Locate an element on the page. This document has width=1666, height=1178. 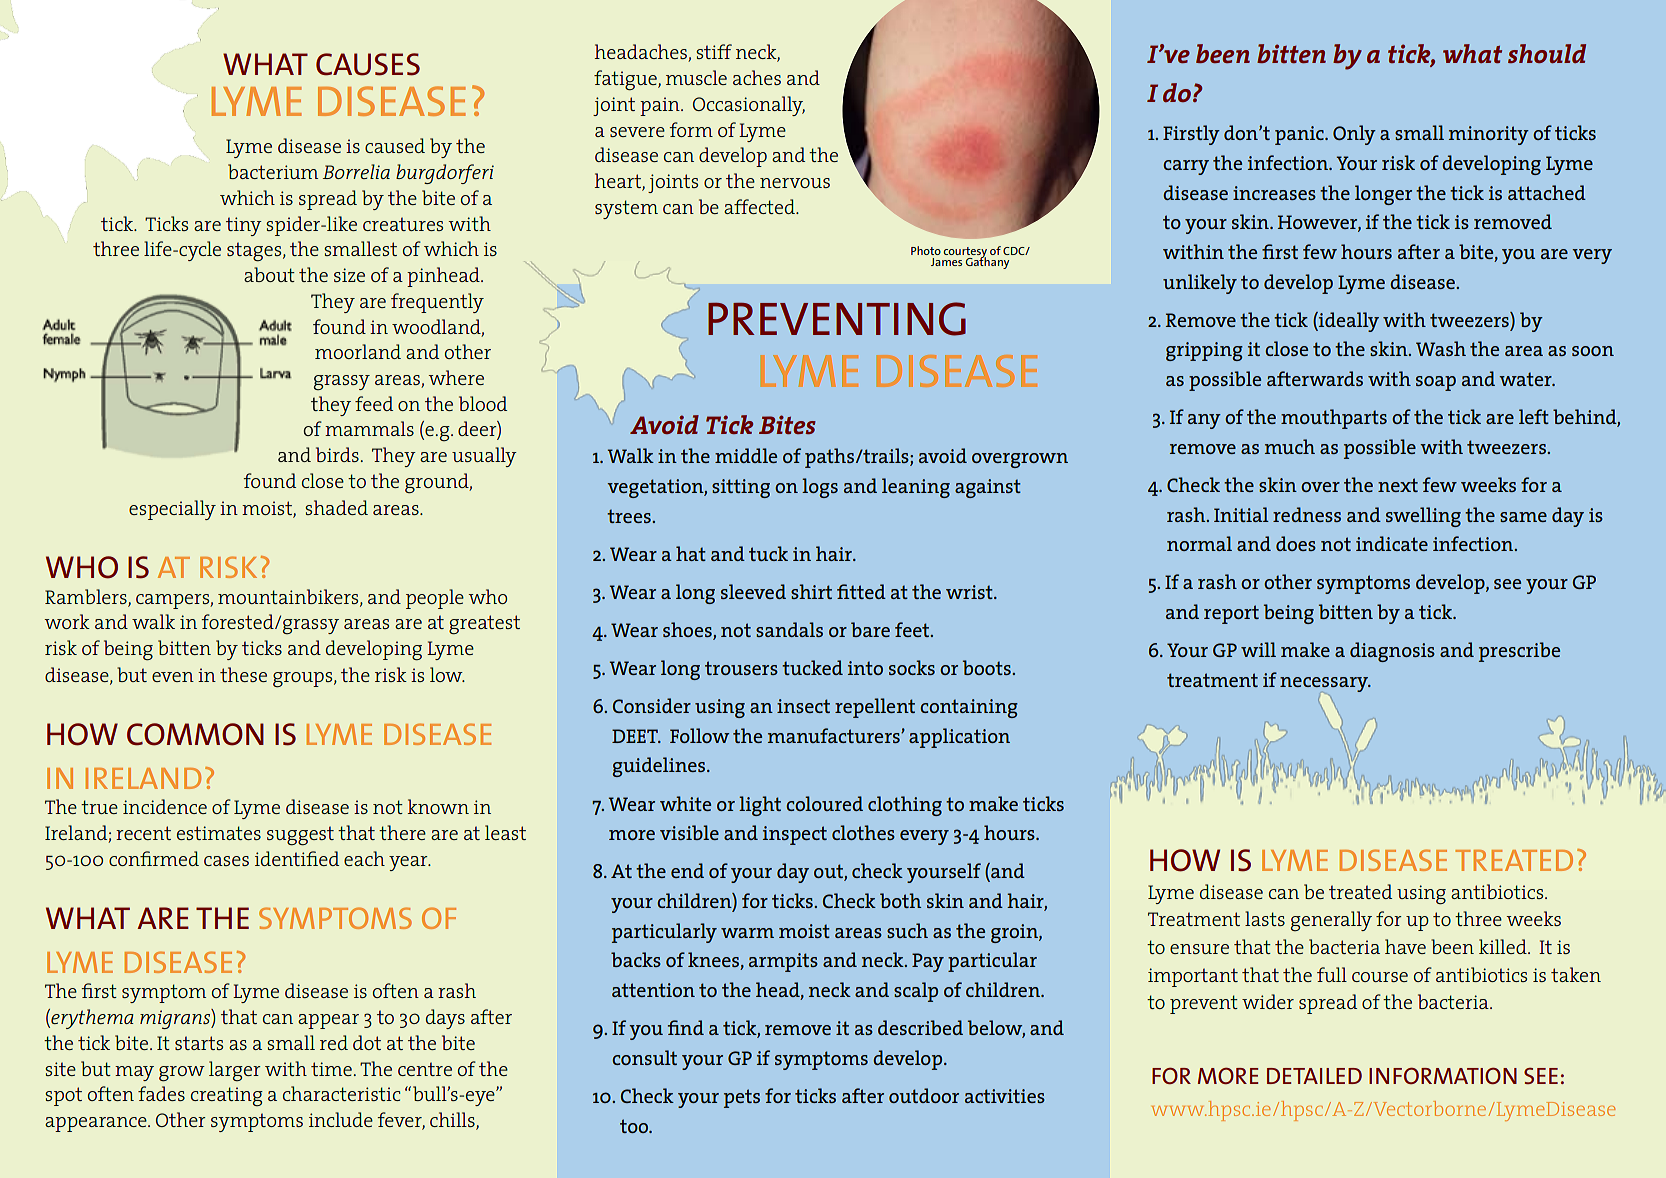
repellent is located at coordinates (875, 708).
